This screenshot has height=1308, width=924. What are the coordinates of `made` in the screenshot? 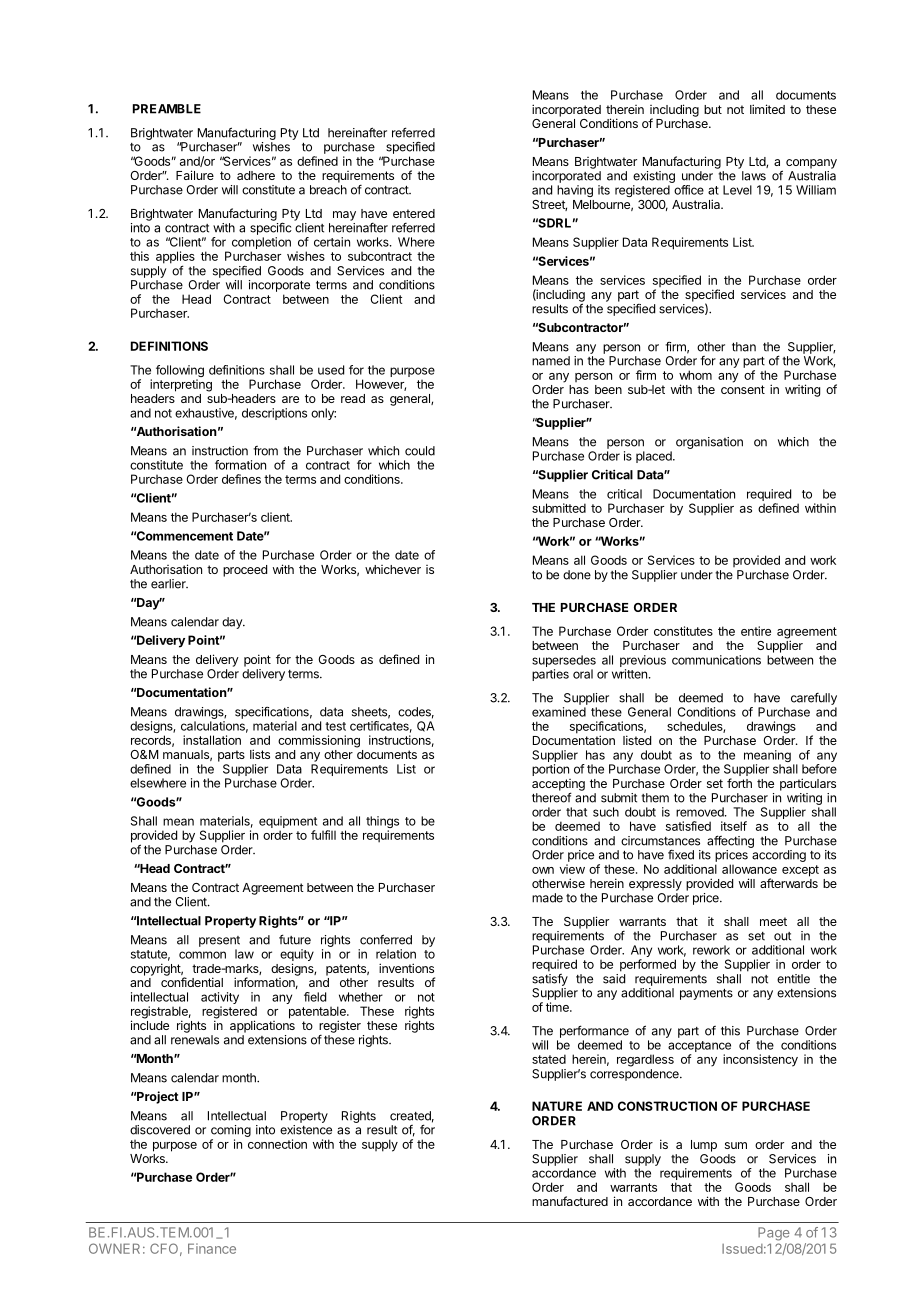 It's located at (547, 898).
